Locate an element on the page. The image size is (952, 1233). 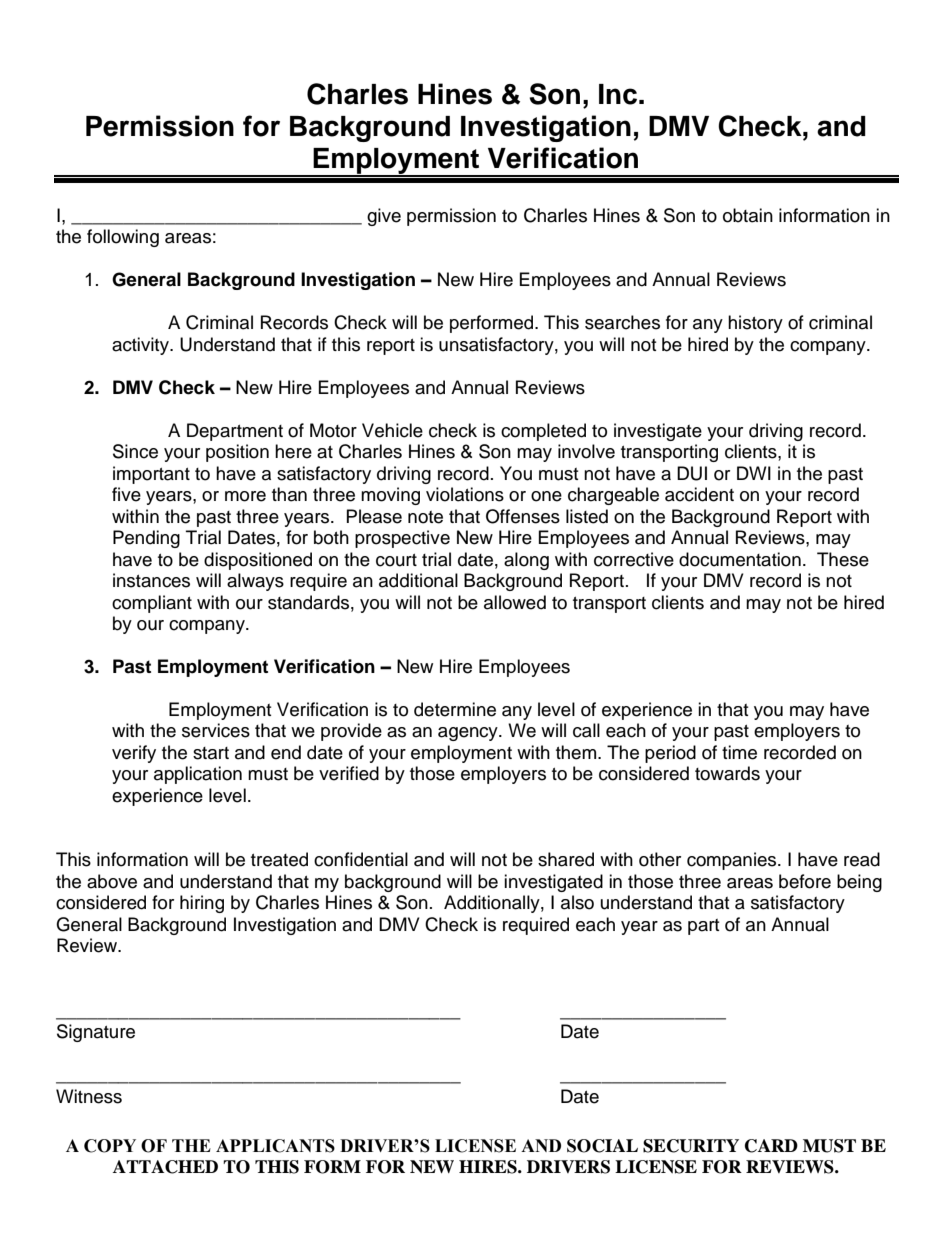
following is located at coordinates (123, 238).
